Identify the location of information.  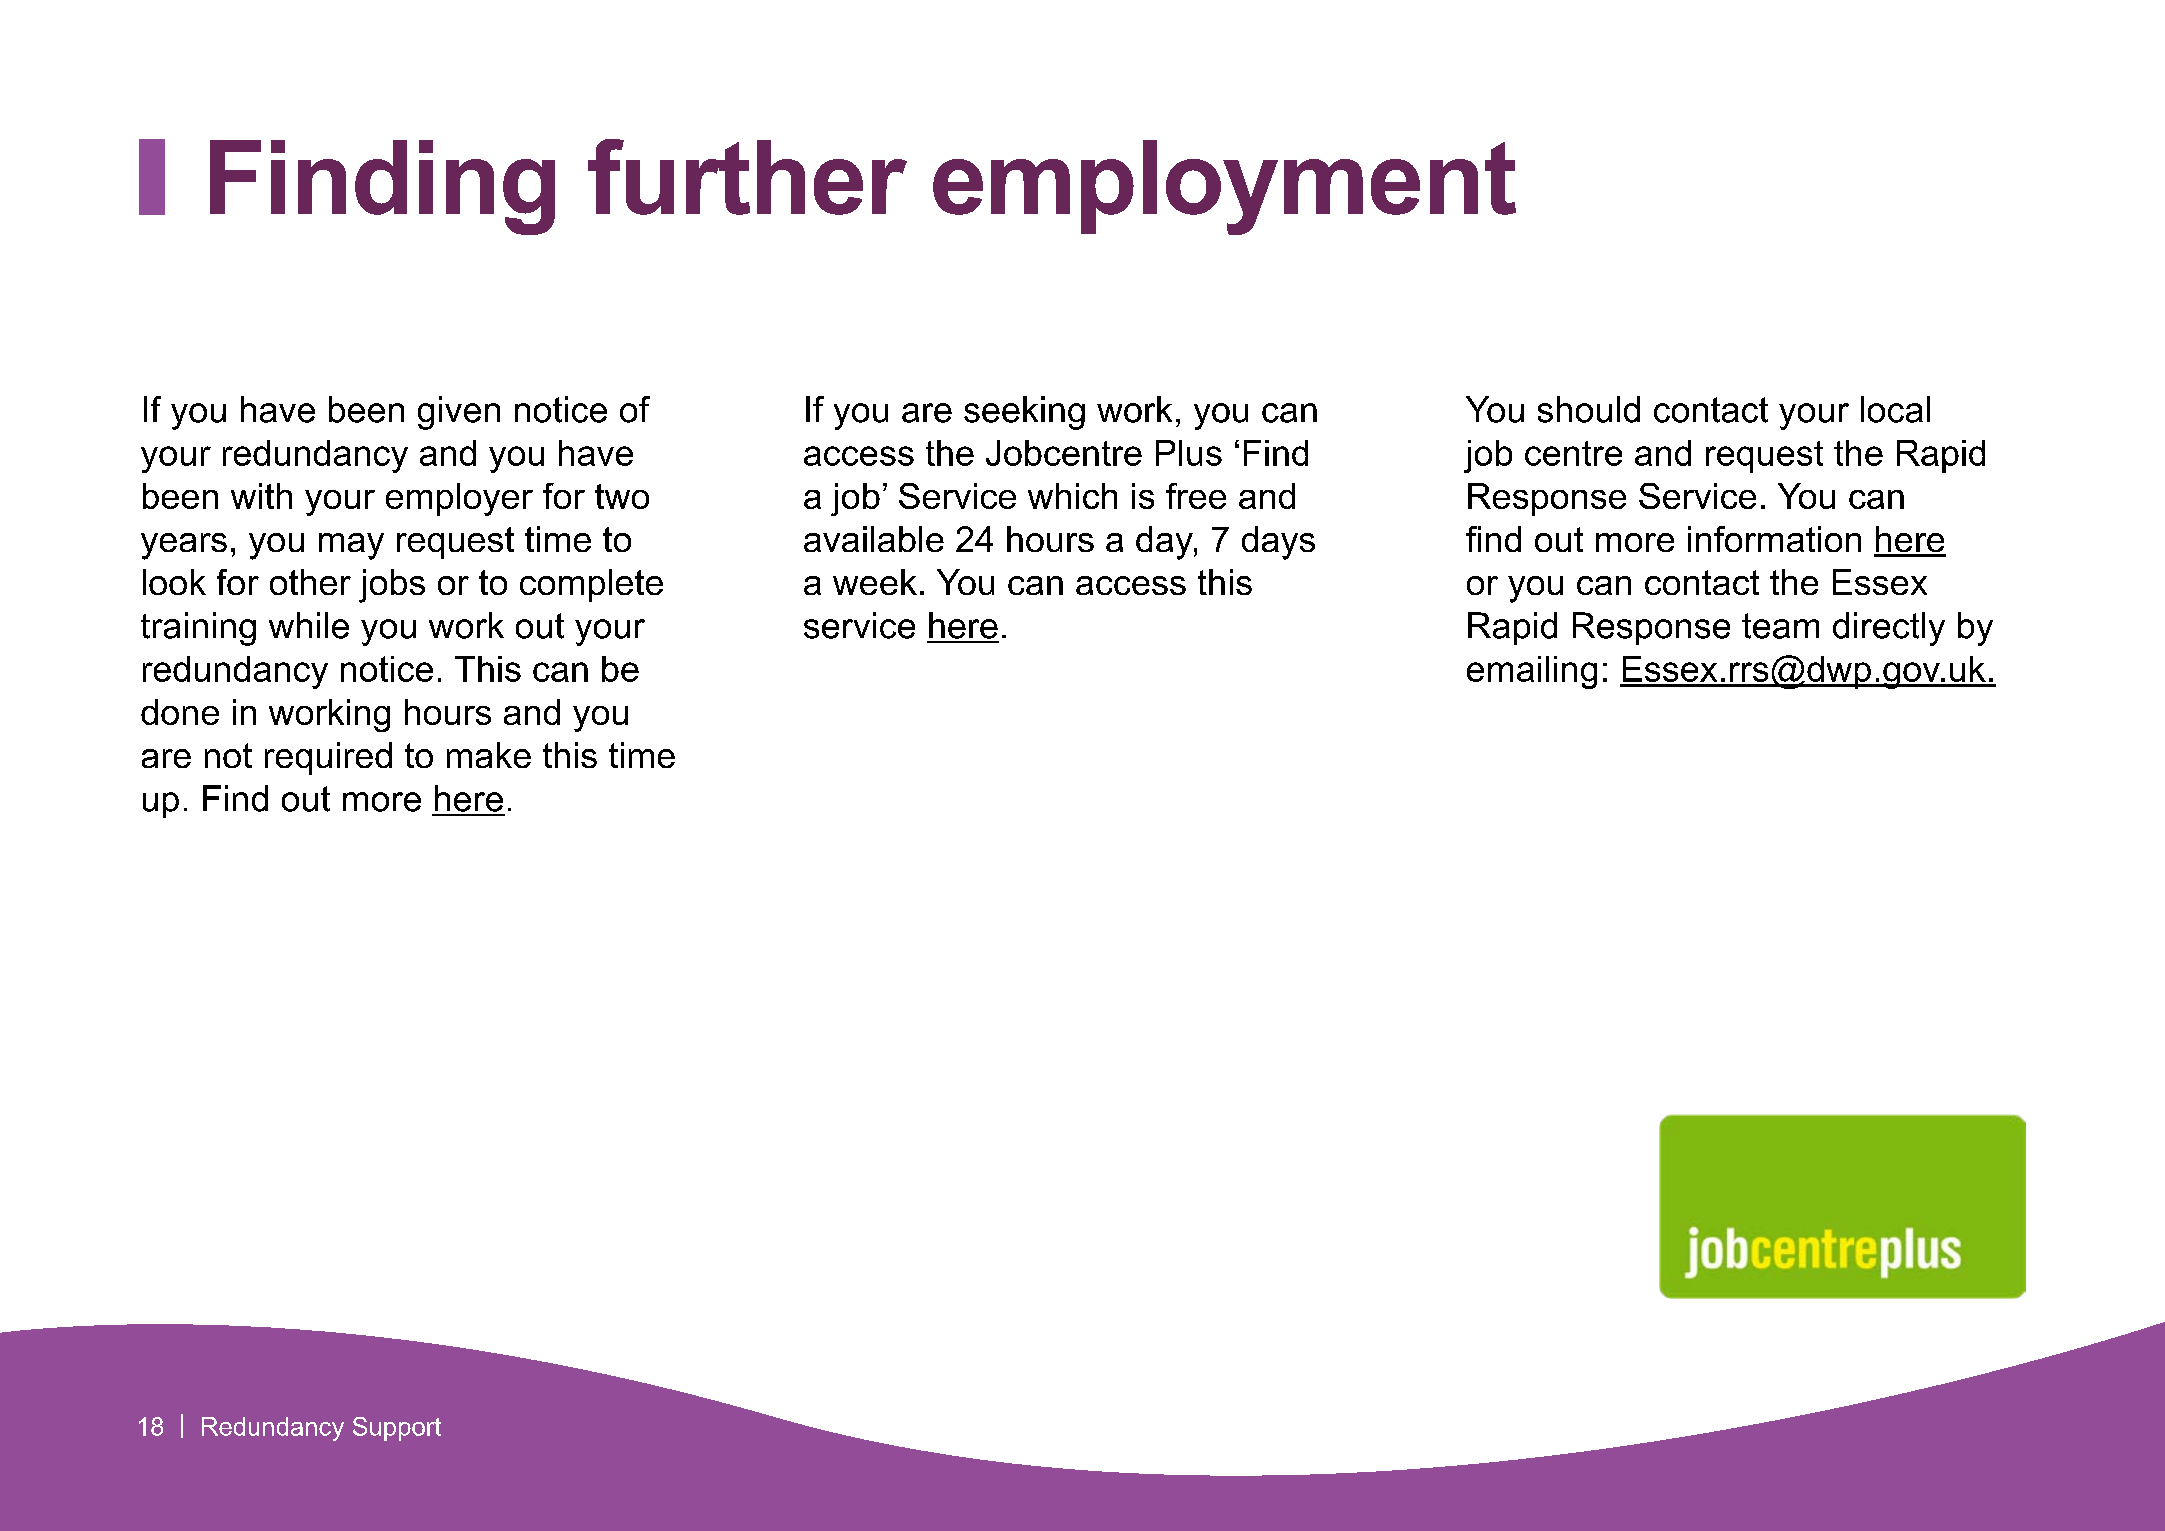
(1774, 539).
